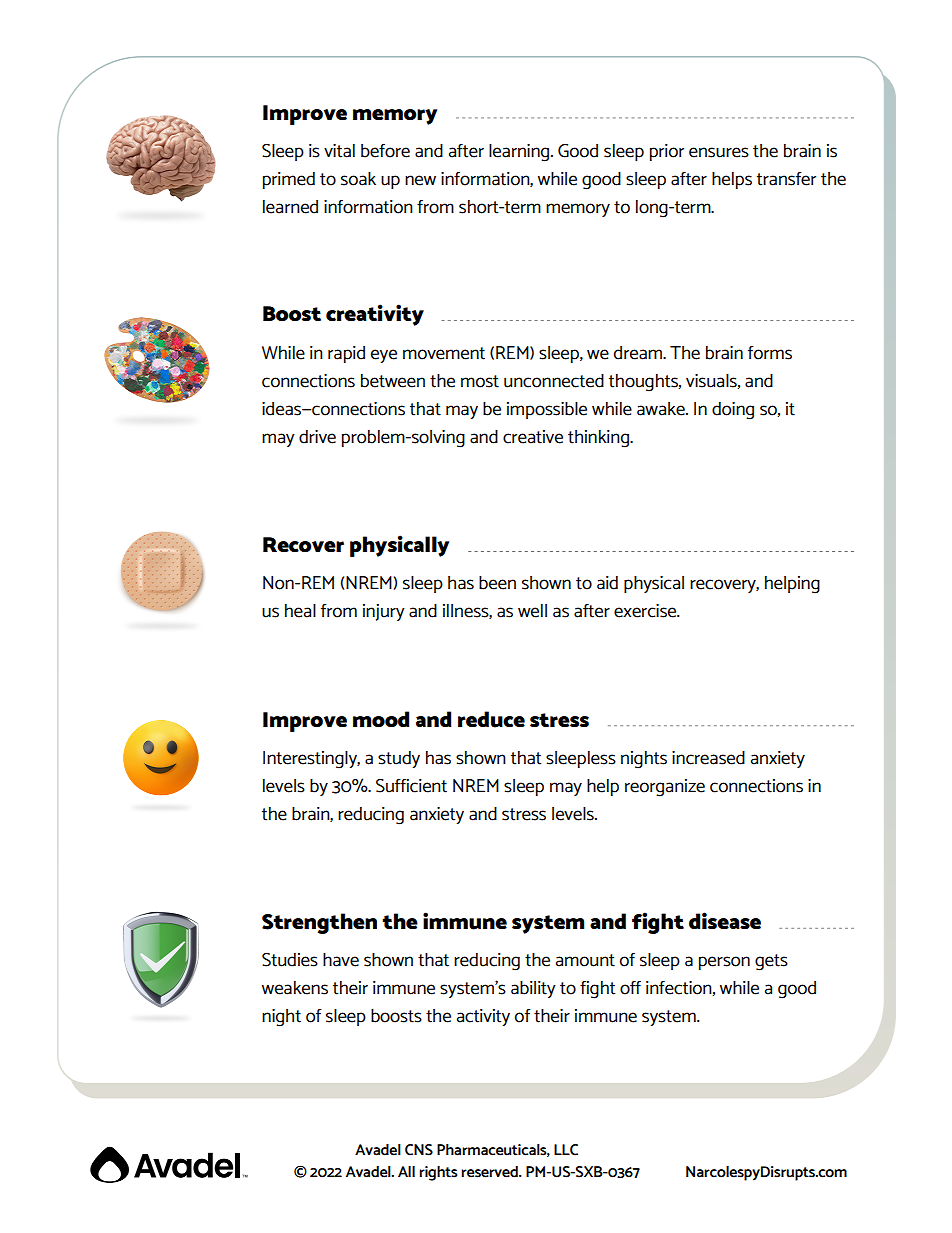 Image resolution: width=952 pixels, height=1233 pixels. Describe the element at coordinates (491, 719) in the page. I see `reduce` at that location.
